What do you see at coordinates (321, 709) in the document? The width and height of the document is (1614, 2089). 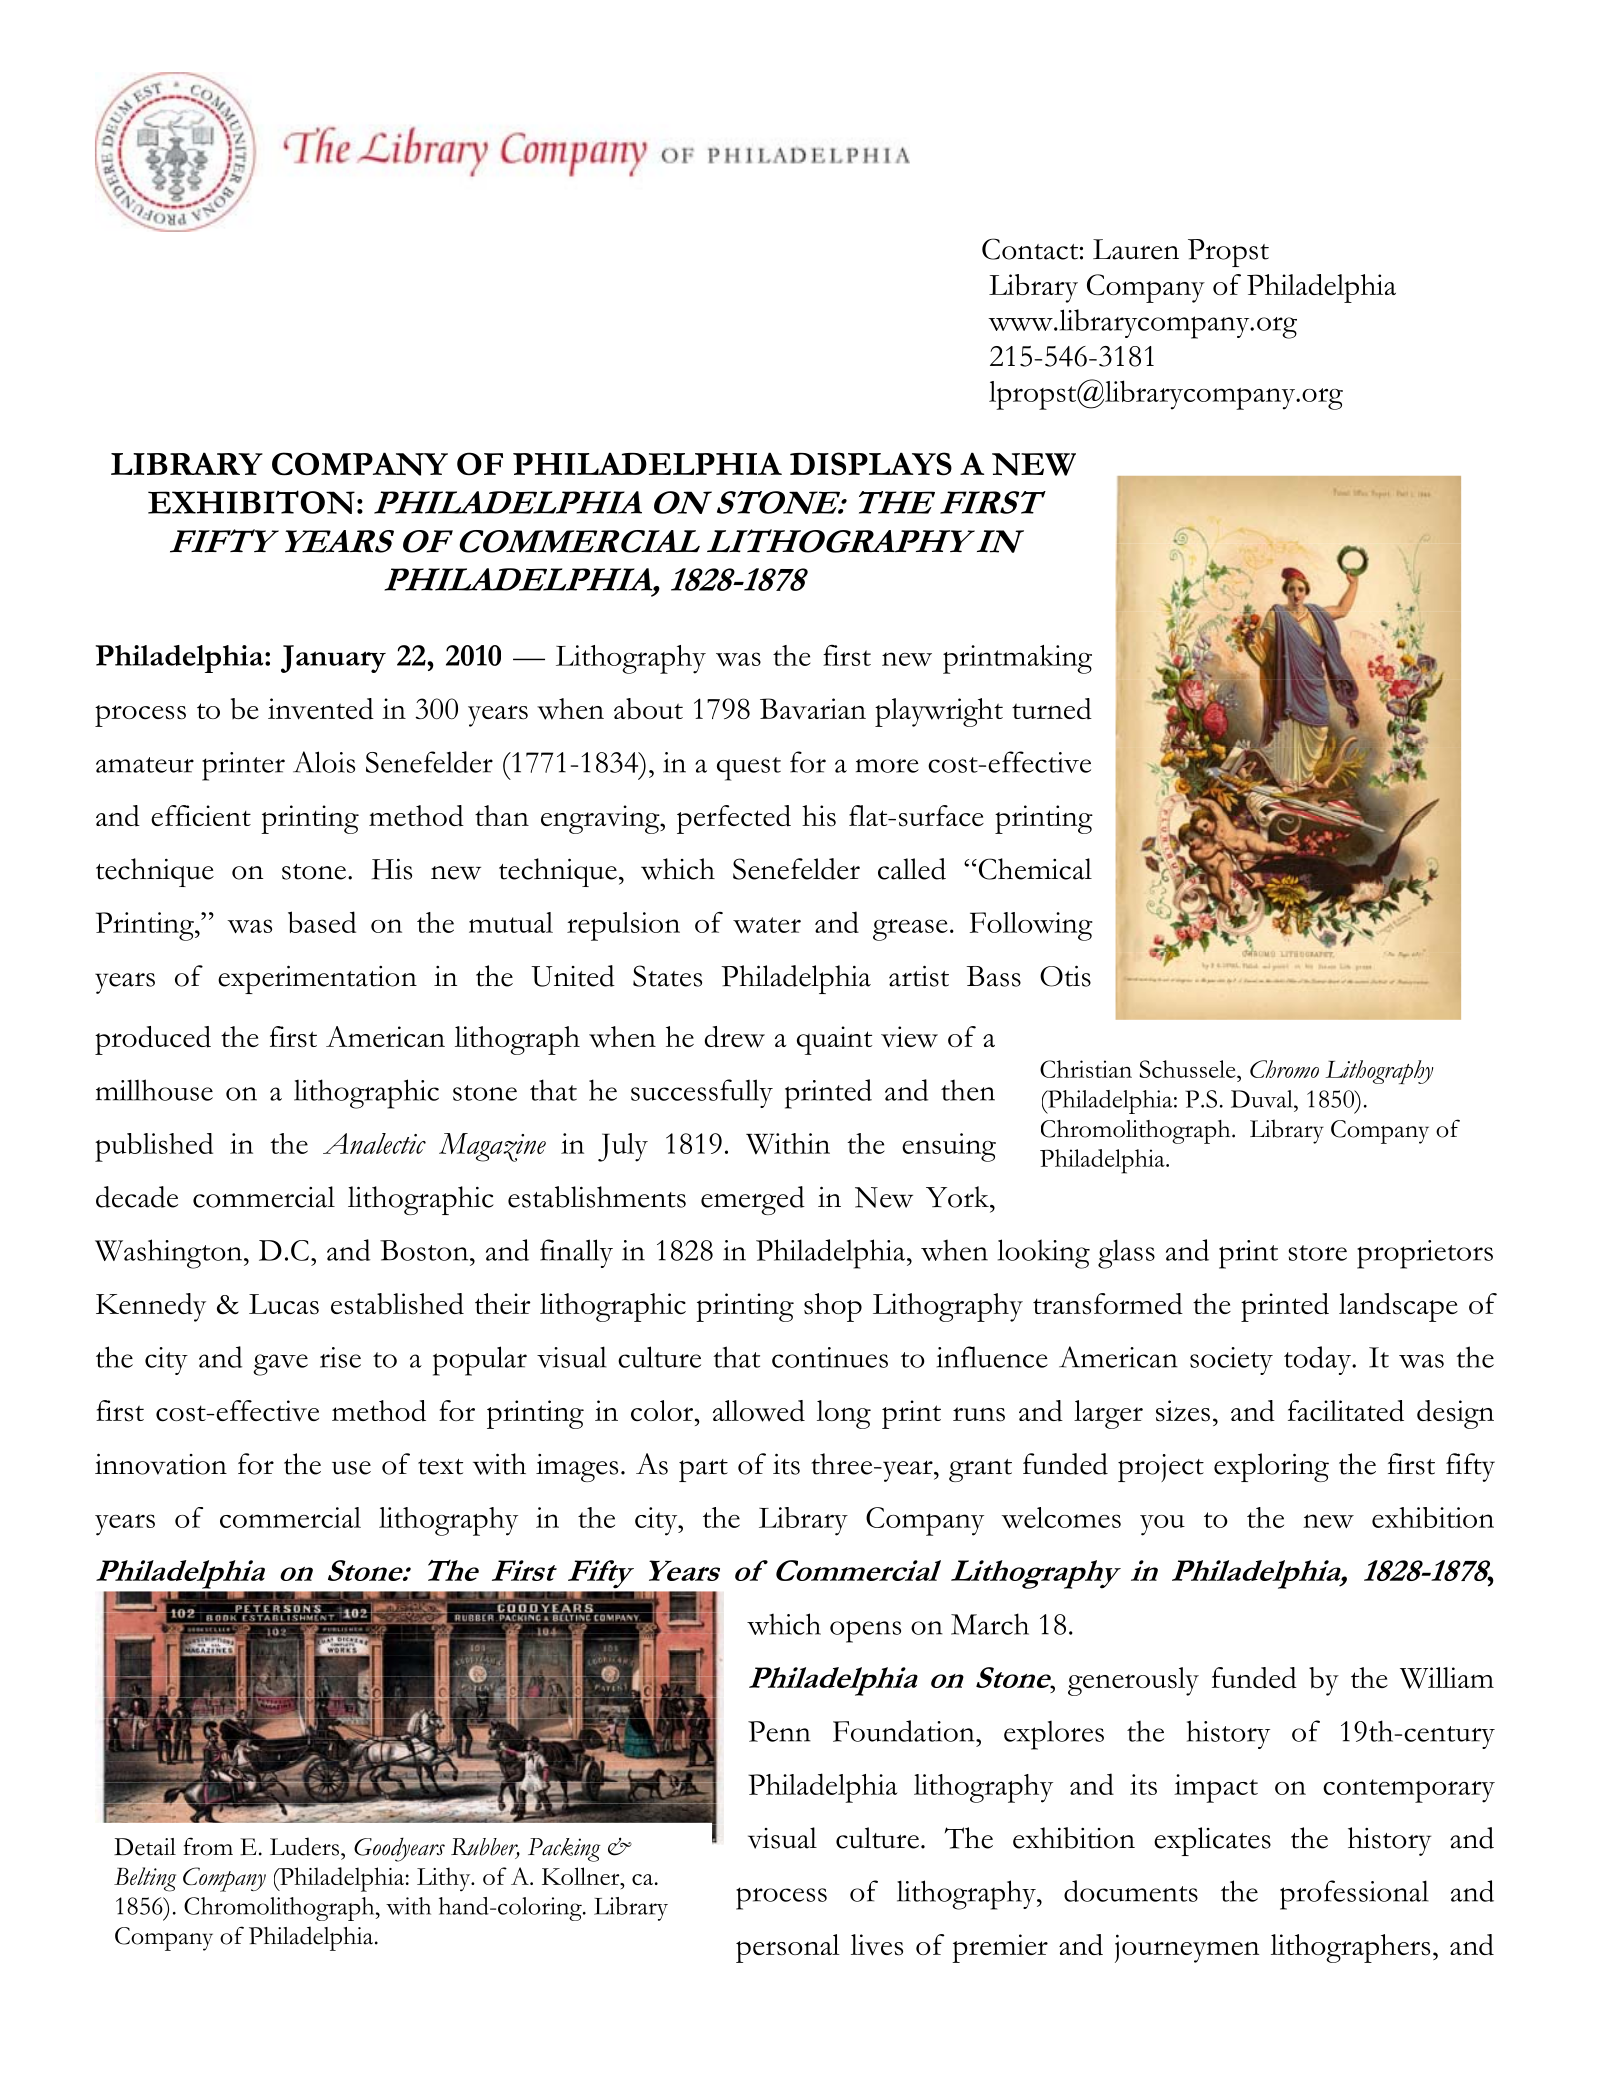 I see `invented` at bounding box center [321, 709].
